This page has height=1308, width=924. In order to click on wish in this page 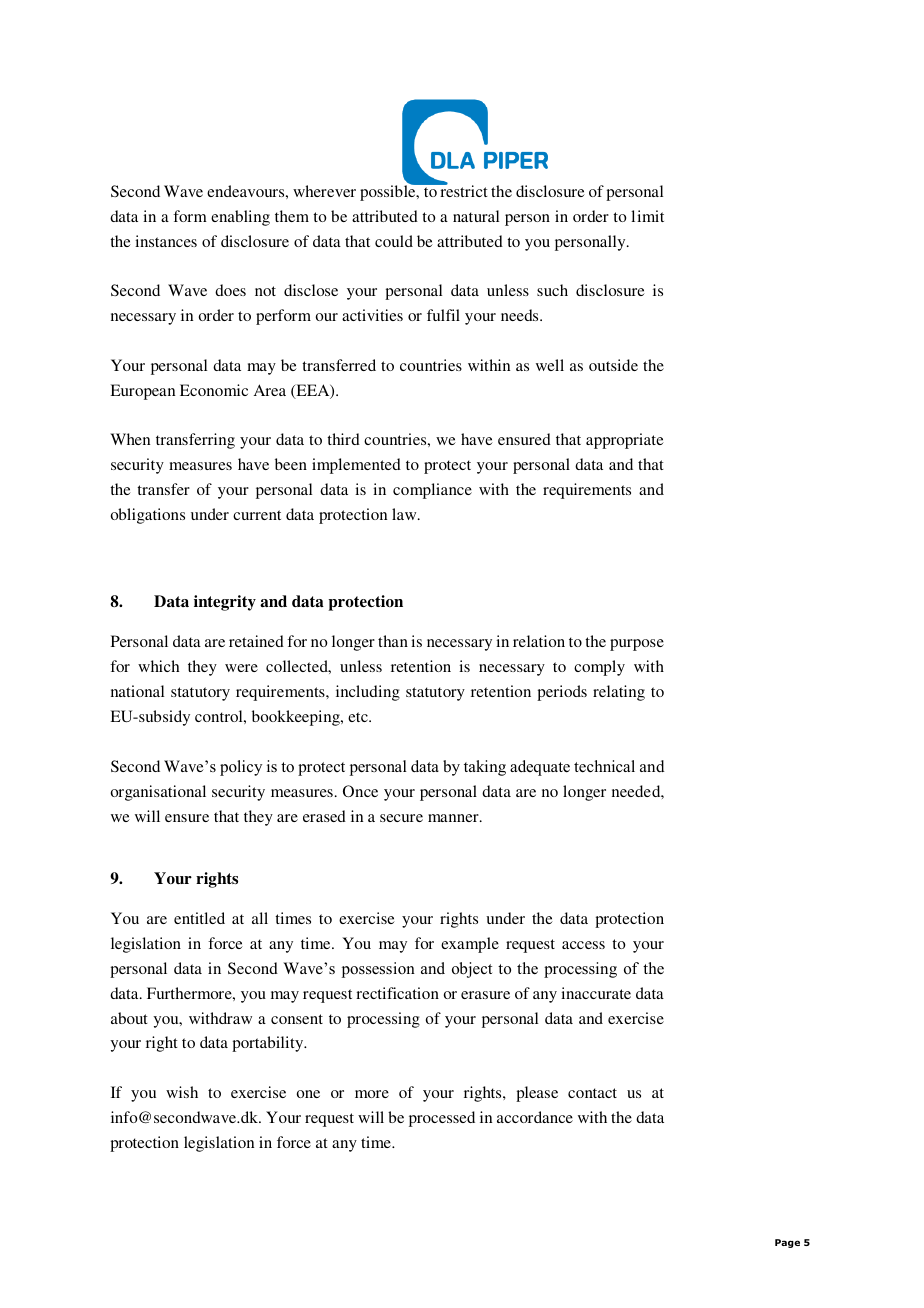, I will do `click(182, 1092)`.
